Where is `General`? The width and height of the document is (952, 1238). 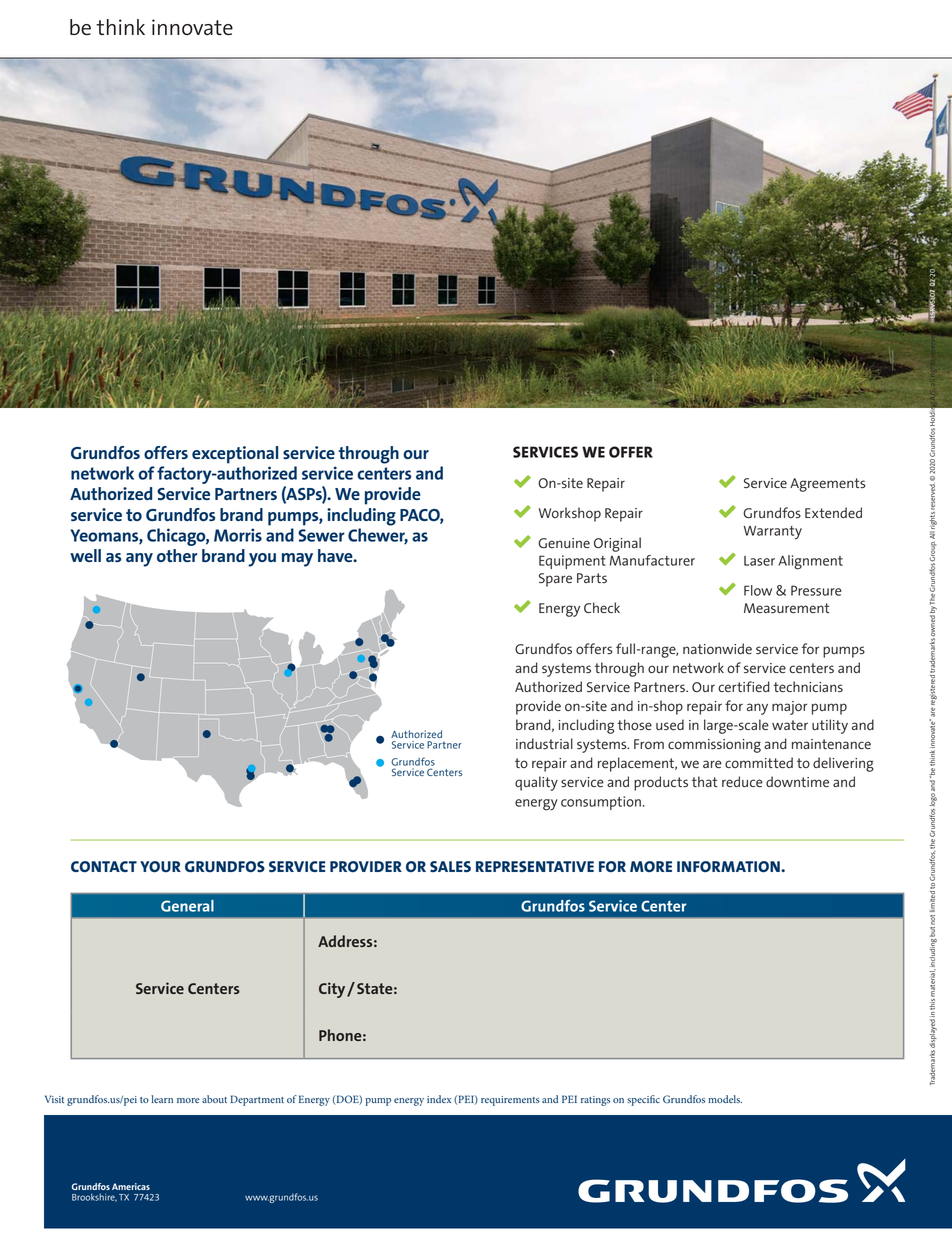 General is located at coordinates (187, 906).
